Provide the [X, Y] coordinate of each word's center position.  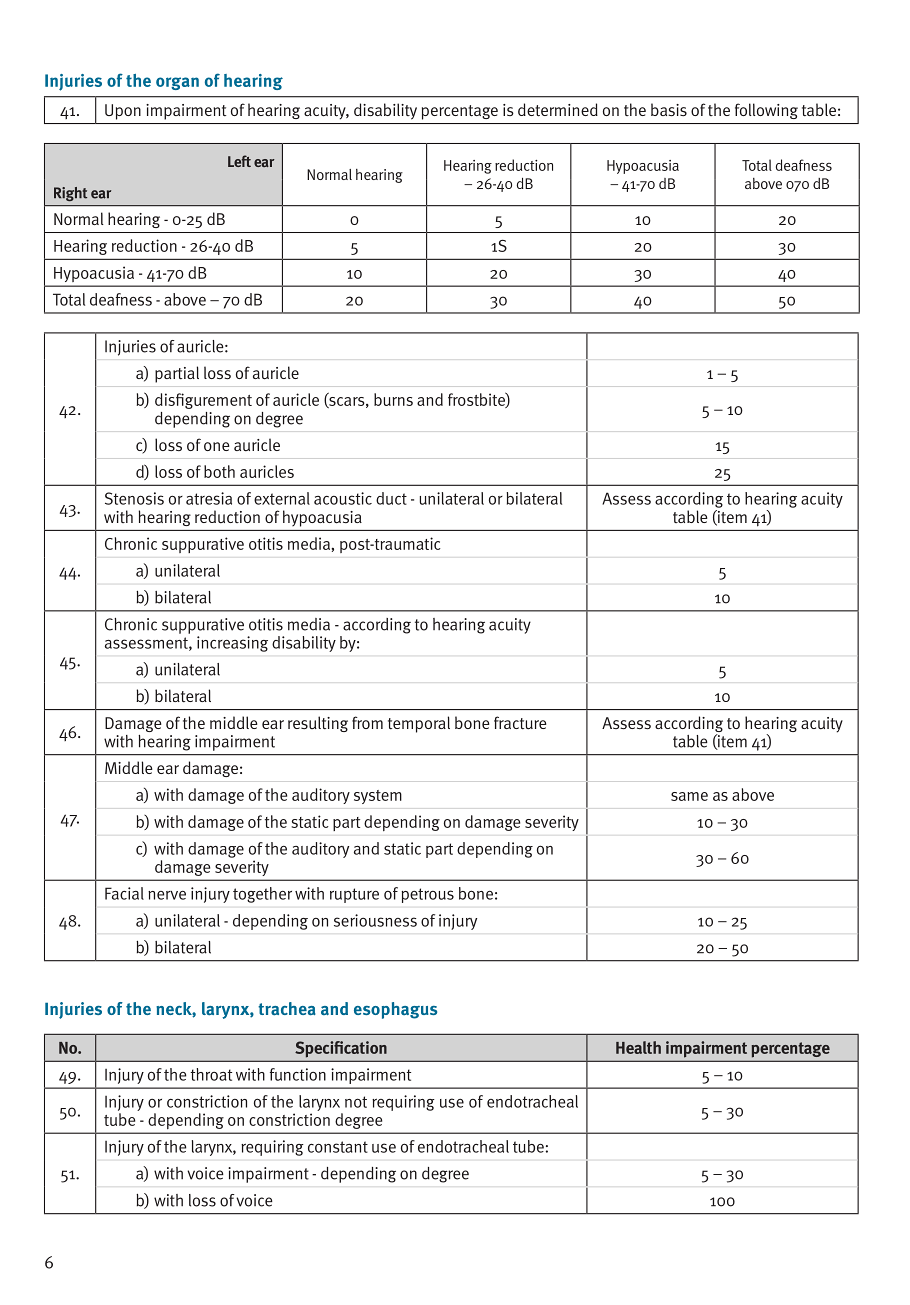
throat [211, 1074]
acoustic [343, 498]
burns [393, 399]
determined [558, 110]
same [689, 796]
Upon [123, 112]
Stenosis [134, 498]
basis [669, 109]
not [356, 1102]
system [378, 797]
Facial [124, 893]
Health [638, 1047]
